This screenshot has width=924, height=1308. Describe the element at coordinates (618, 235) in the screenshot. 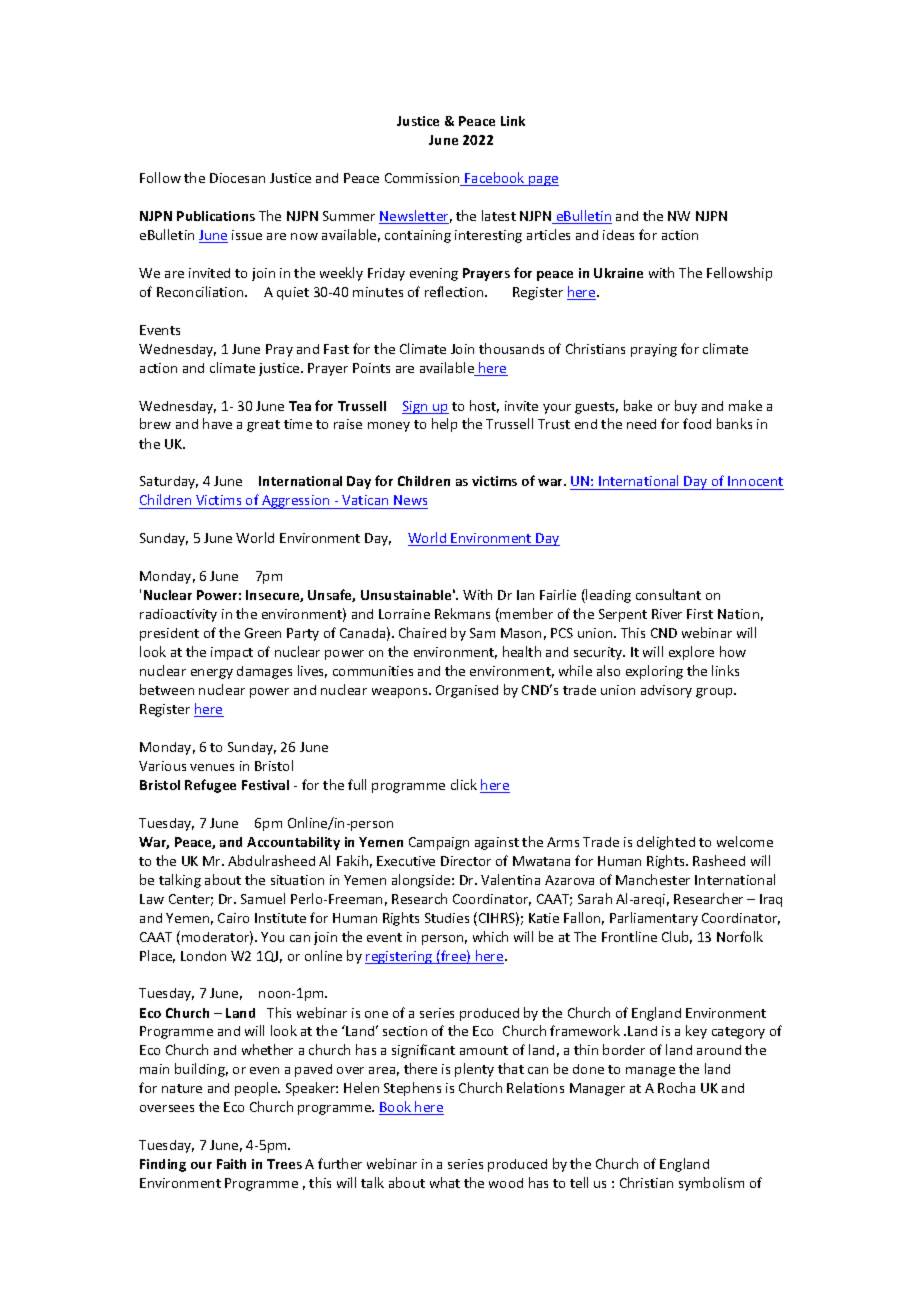

I see `ideas` at that location.
